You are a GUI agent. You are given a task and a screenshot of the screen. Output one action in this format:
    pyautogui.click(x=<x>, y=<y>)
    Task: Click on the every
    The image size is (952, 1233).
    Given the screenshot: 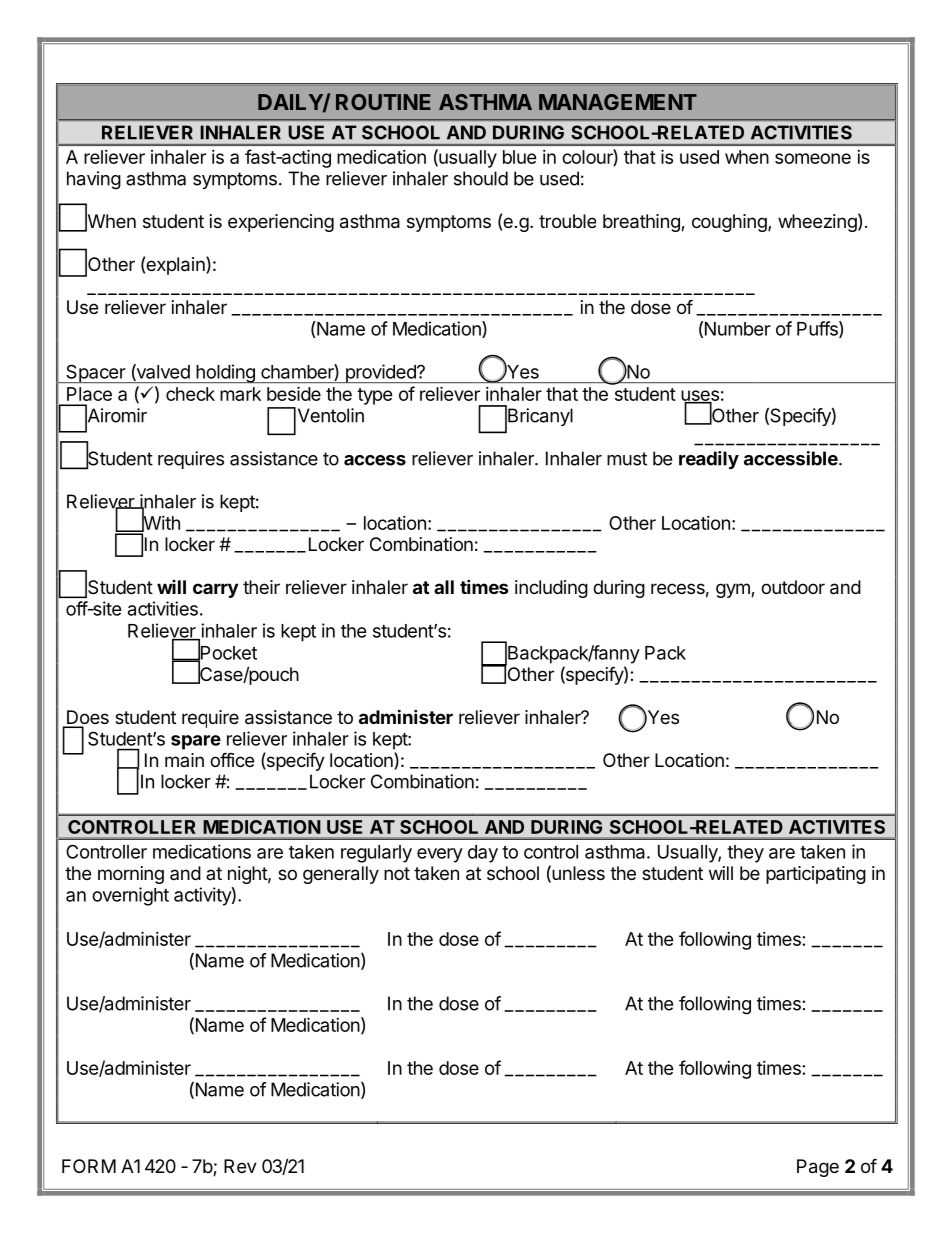 What is the action you would take?
    pyautogui.click(x=440, y=855)
